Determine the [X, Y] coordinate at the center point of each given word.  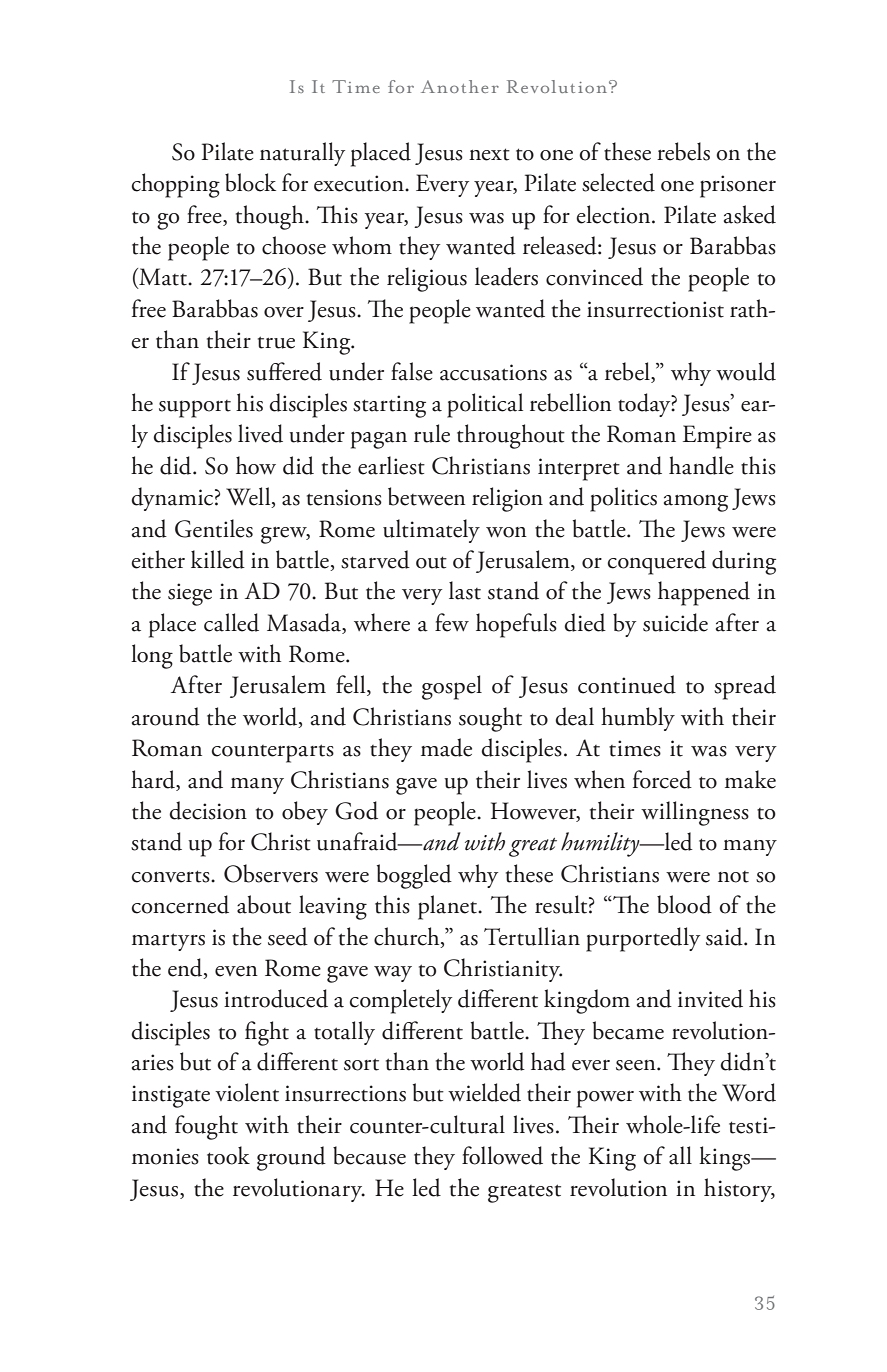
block [250, 182]
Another [460, 86]
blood [684, 904]
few [452, 622]
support [195, 409]
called [231, 622]
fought [206, 1127]
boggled [414, 876]
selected [618, 182]
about [264, 904]
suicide [675, 622]
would [746, 371]
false [412, 371]
